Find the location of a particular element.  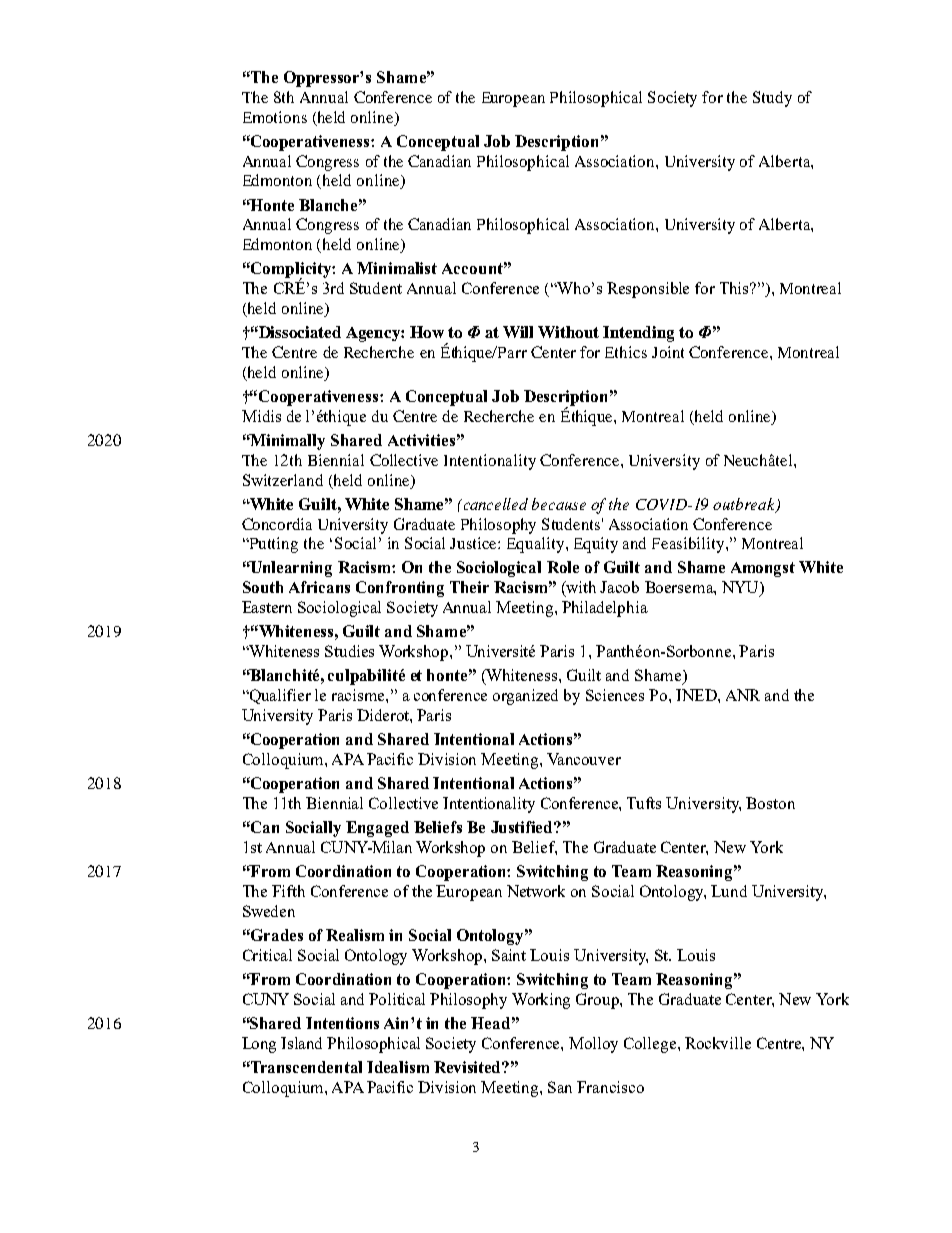

Emotions is located at coordinates (275, 117).
